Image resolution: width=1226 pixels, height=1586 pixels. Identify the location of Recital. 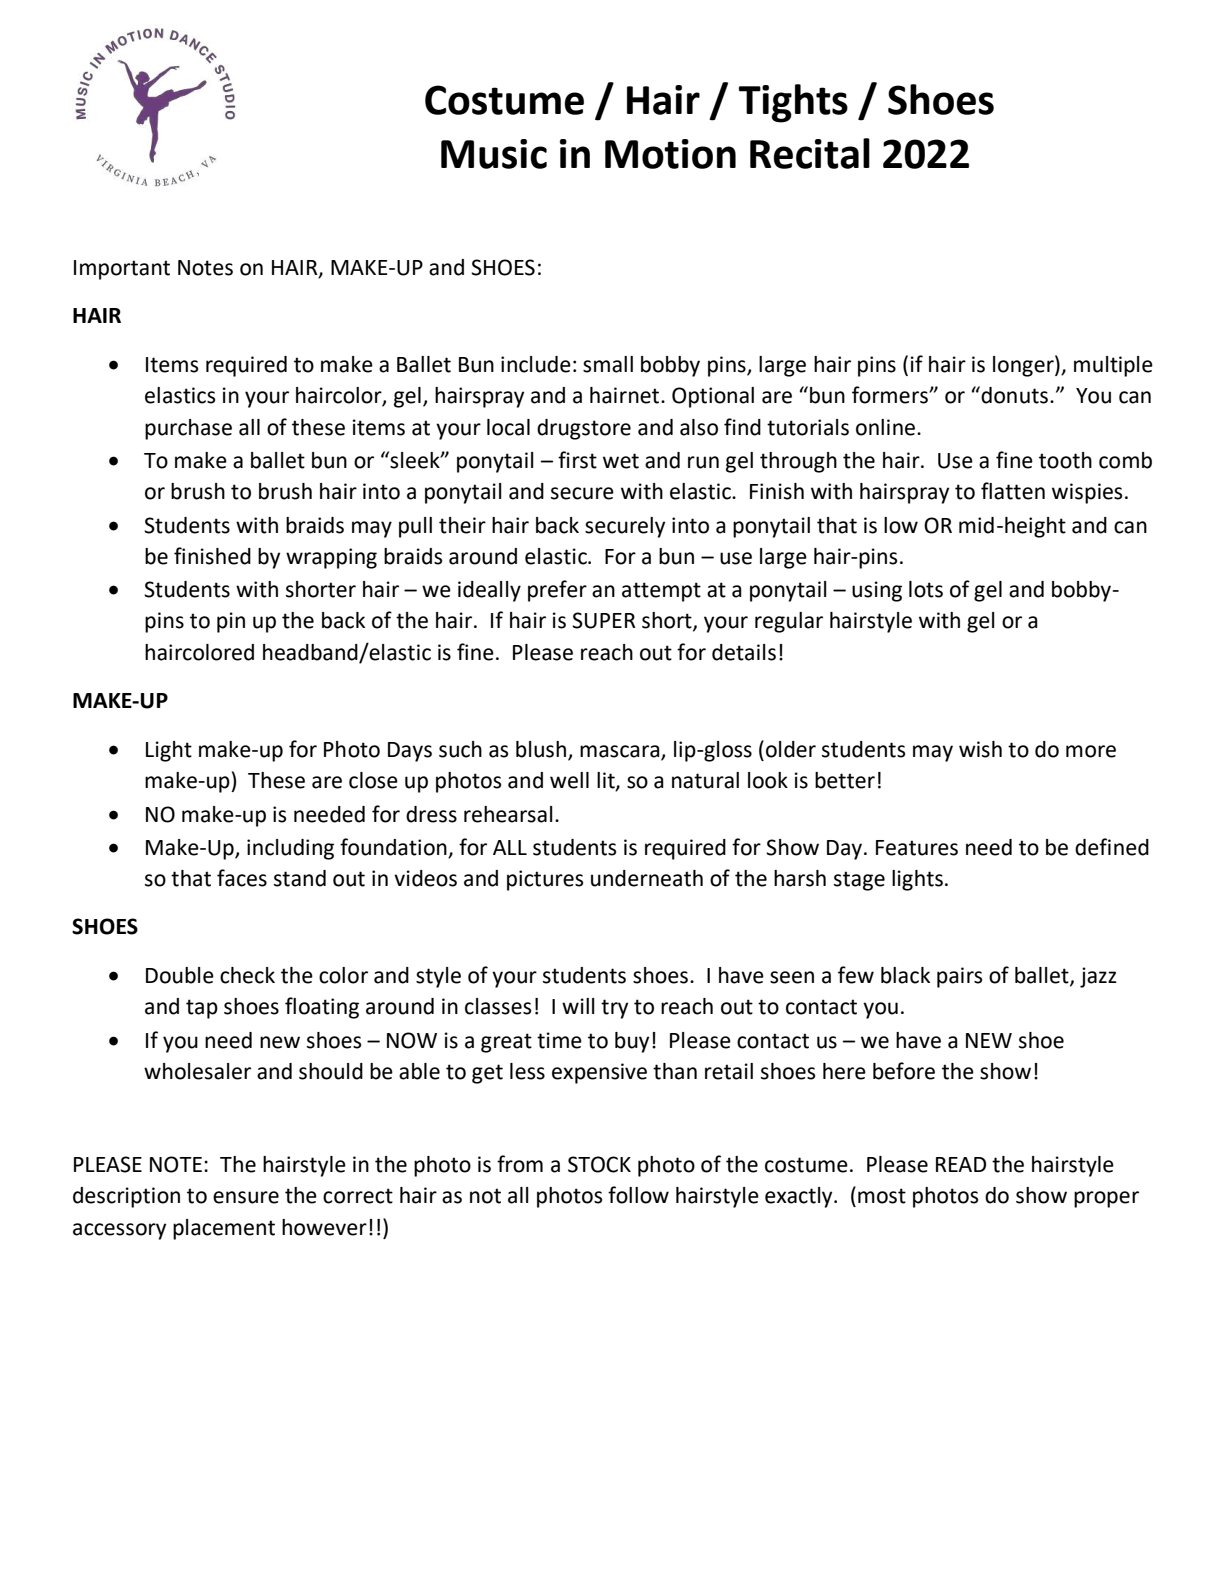
(810, 153).
